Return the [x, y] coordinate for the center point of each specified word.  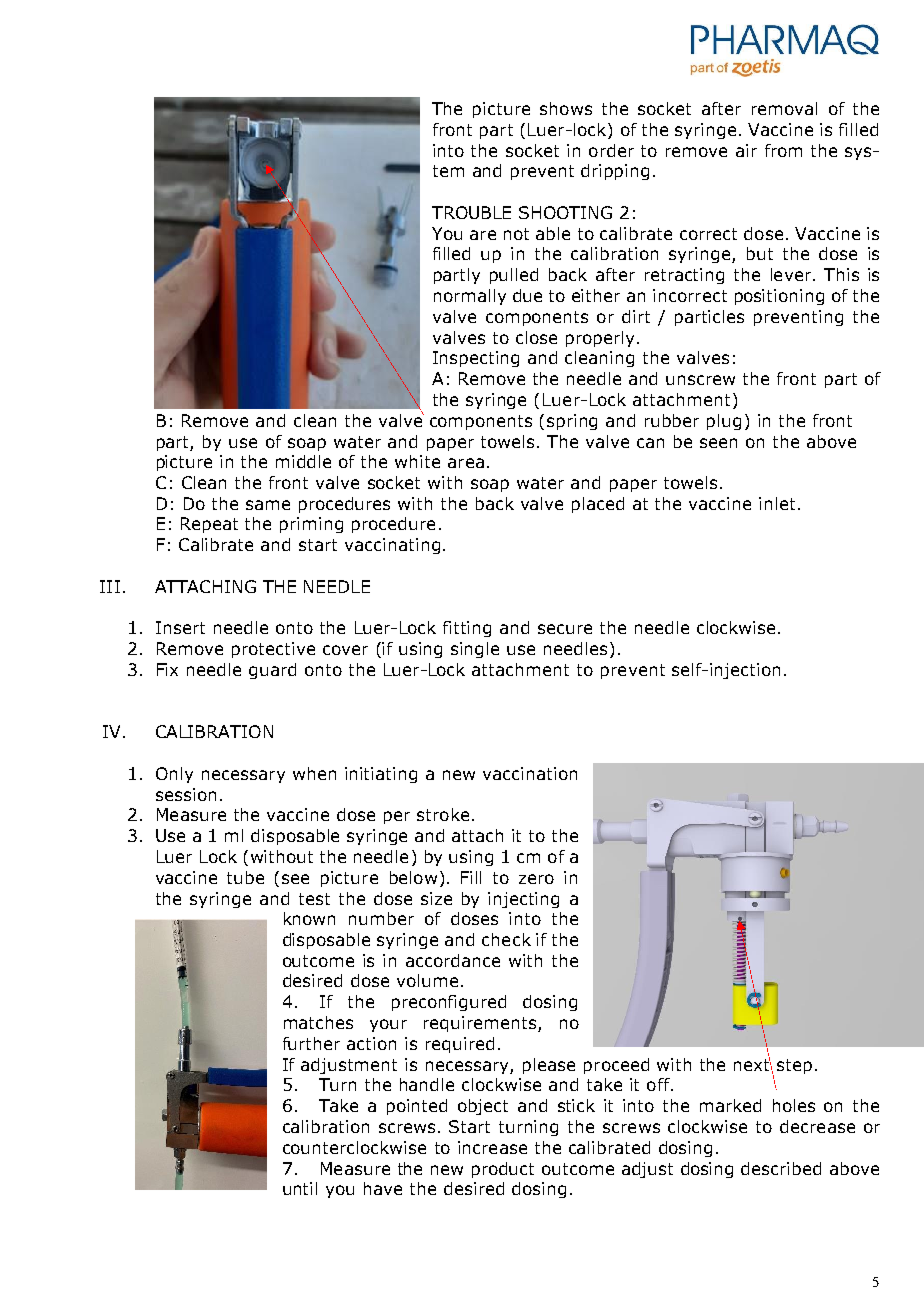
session [186, 794]
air [746, 150]
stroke [443, 814]
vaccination [530, 773]
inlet [777, 503]
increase [492, 1147]
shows [566, 108]
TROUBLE [471, 212]
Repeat [209, 525]
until [300, 1188]
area [466, 463]
